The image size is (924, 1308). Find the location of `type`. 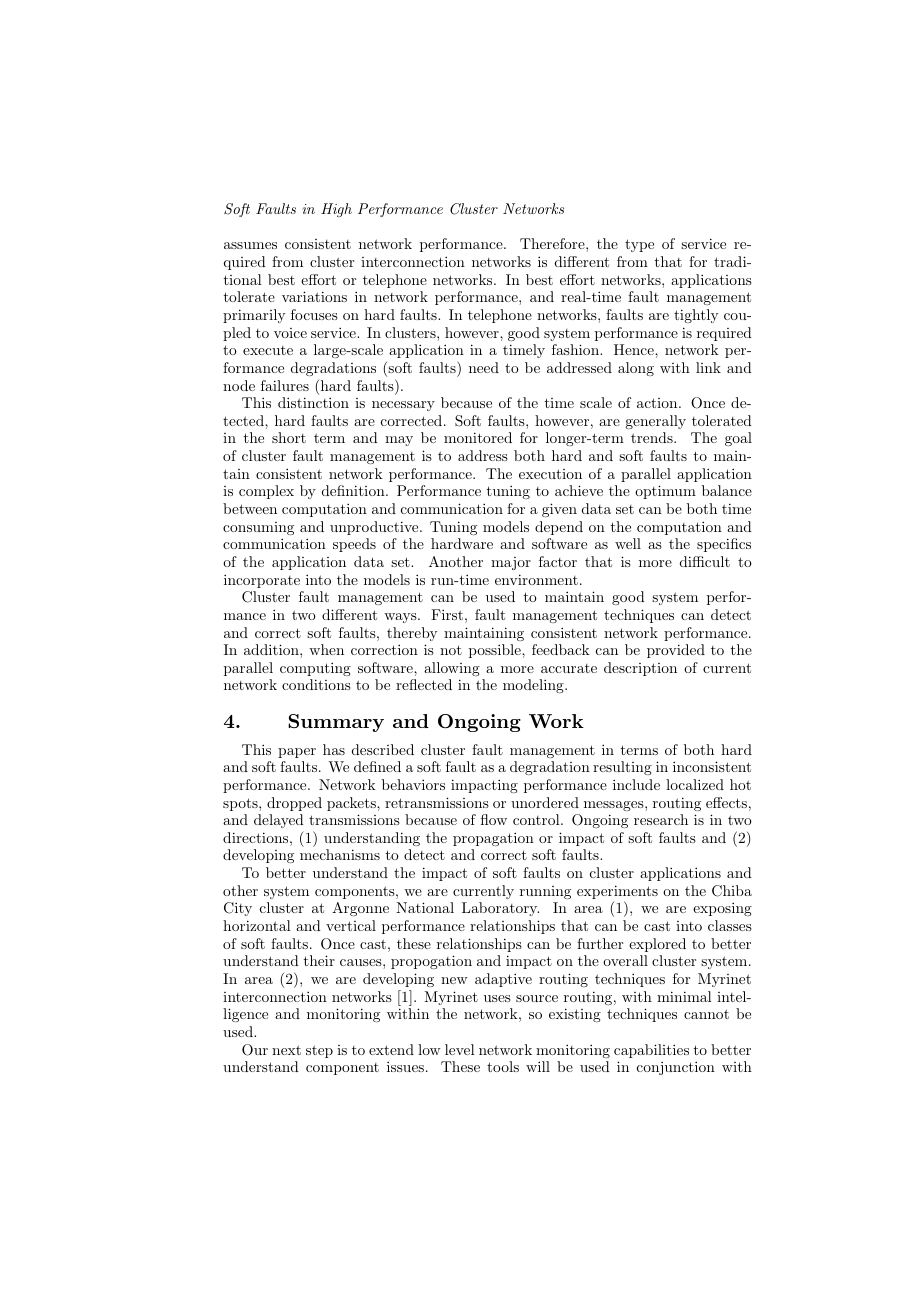

type is located at coordinates (639, 245).
